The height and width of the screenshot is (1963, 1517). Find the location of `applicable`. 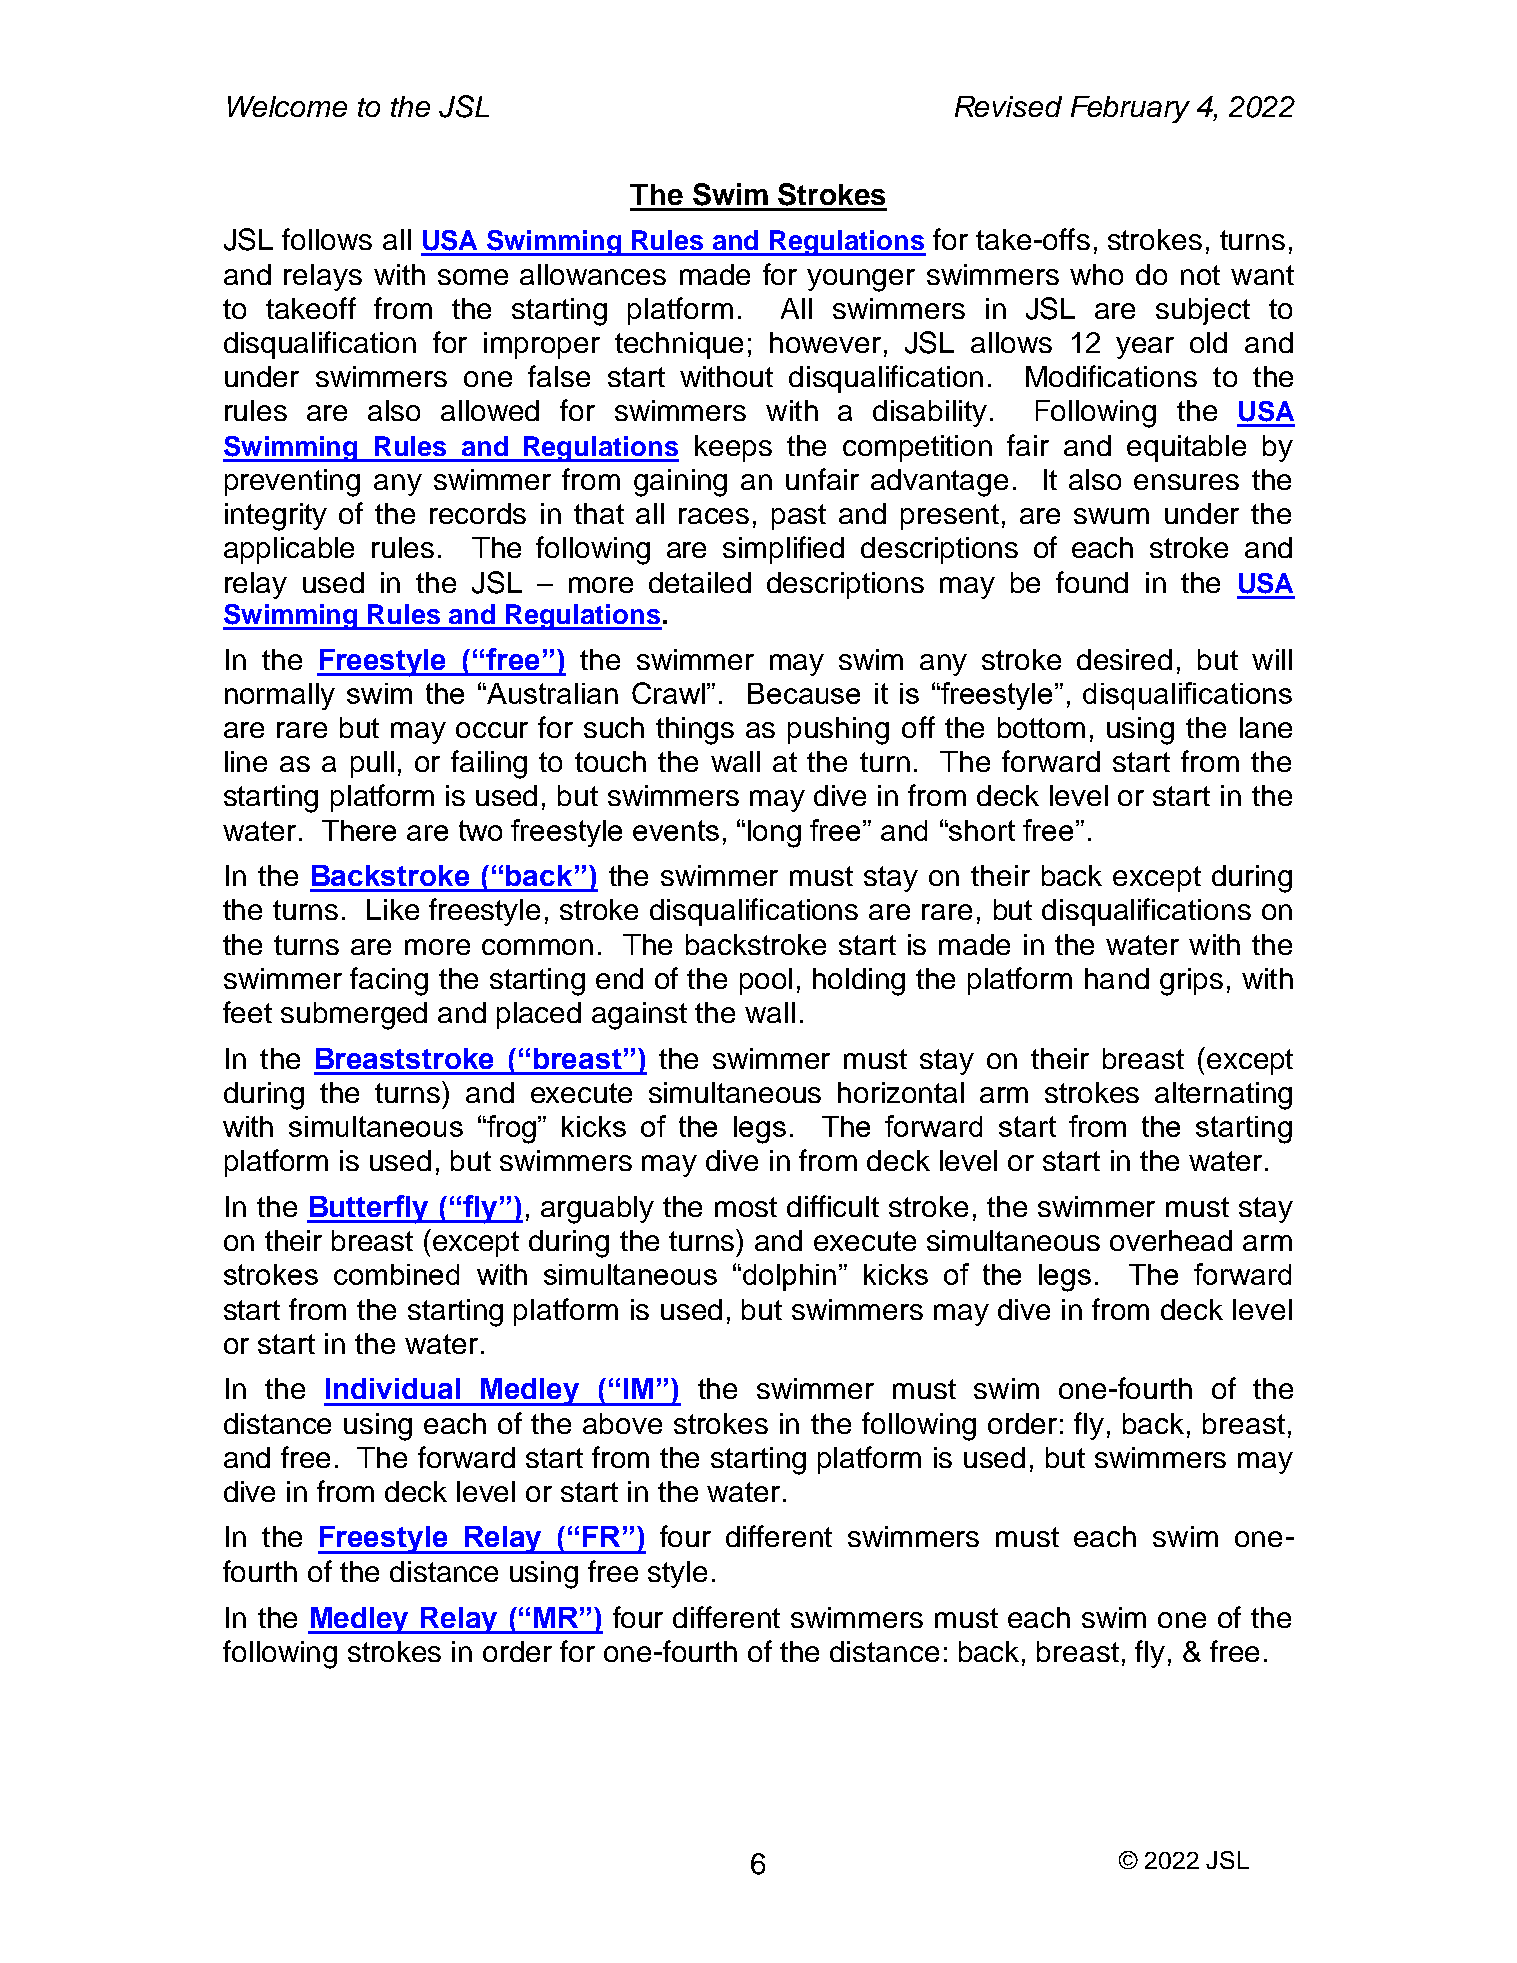

applicable is located at coordinates (289, 550).
